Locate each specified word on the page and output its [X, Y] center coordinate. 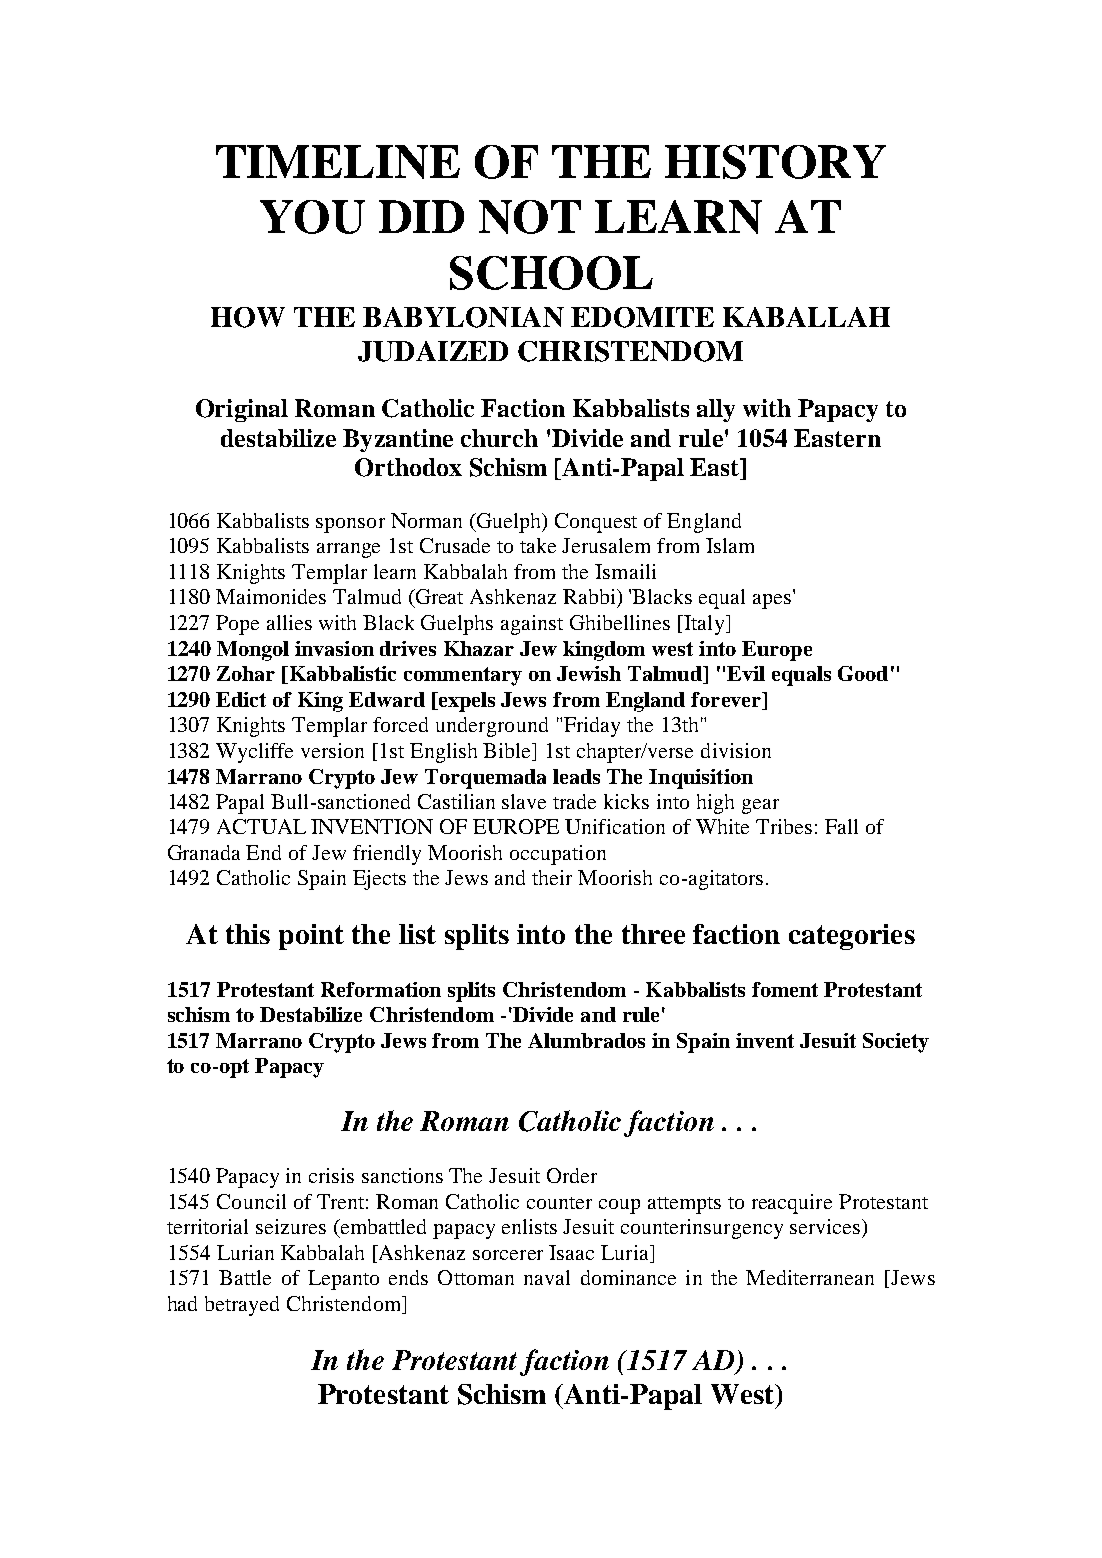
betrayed [242, 1306]
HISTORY [775, 162]
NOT [530, 217]
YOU [312, 217]
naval [547, 1277]
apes [772, 601]
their [552, 877]
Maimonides [271, 596]
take [538, 545]
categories [852, 937]
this [248, 934]
